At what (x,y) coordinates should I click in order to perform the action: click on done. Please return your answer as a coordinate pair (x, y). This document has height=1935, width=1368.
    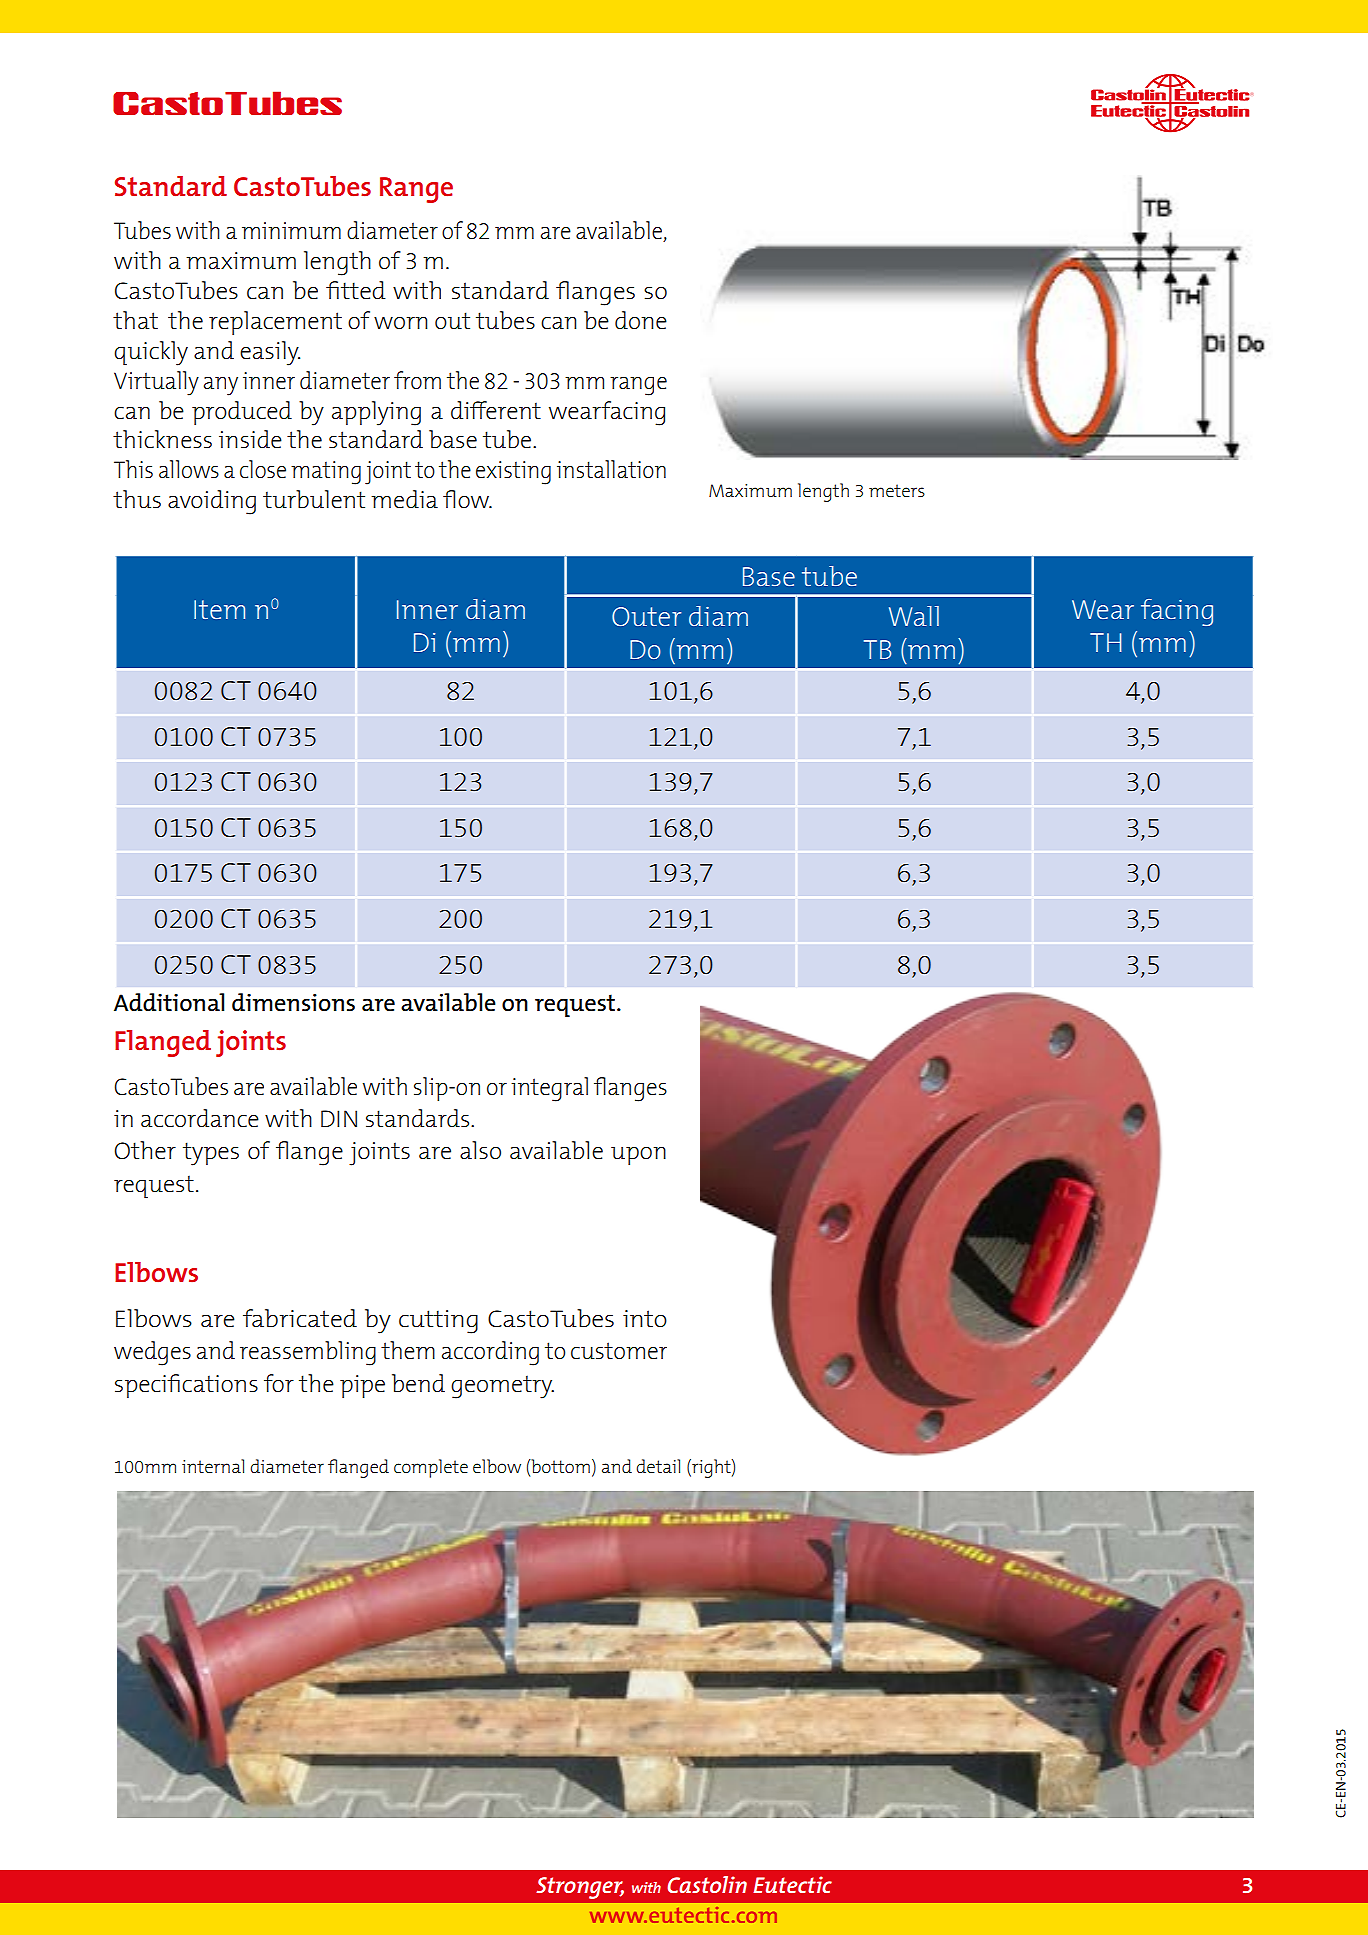
    Looking at the image, I should click on (641, 320).
